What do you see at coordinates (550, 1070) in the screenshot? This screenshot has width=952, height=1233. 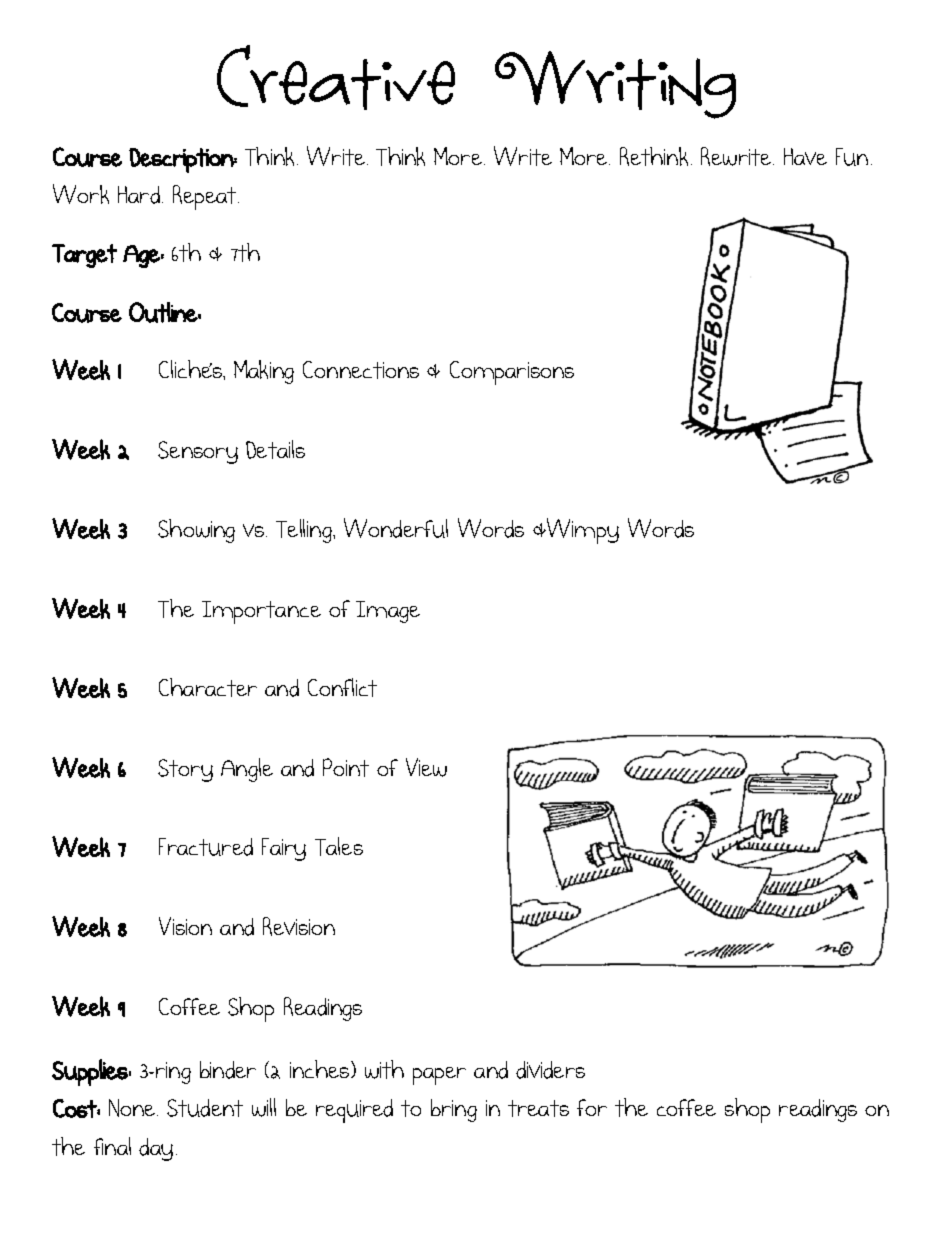 I see `dividers` at bounding box center [550, 1070].
